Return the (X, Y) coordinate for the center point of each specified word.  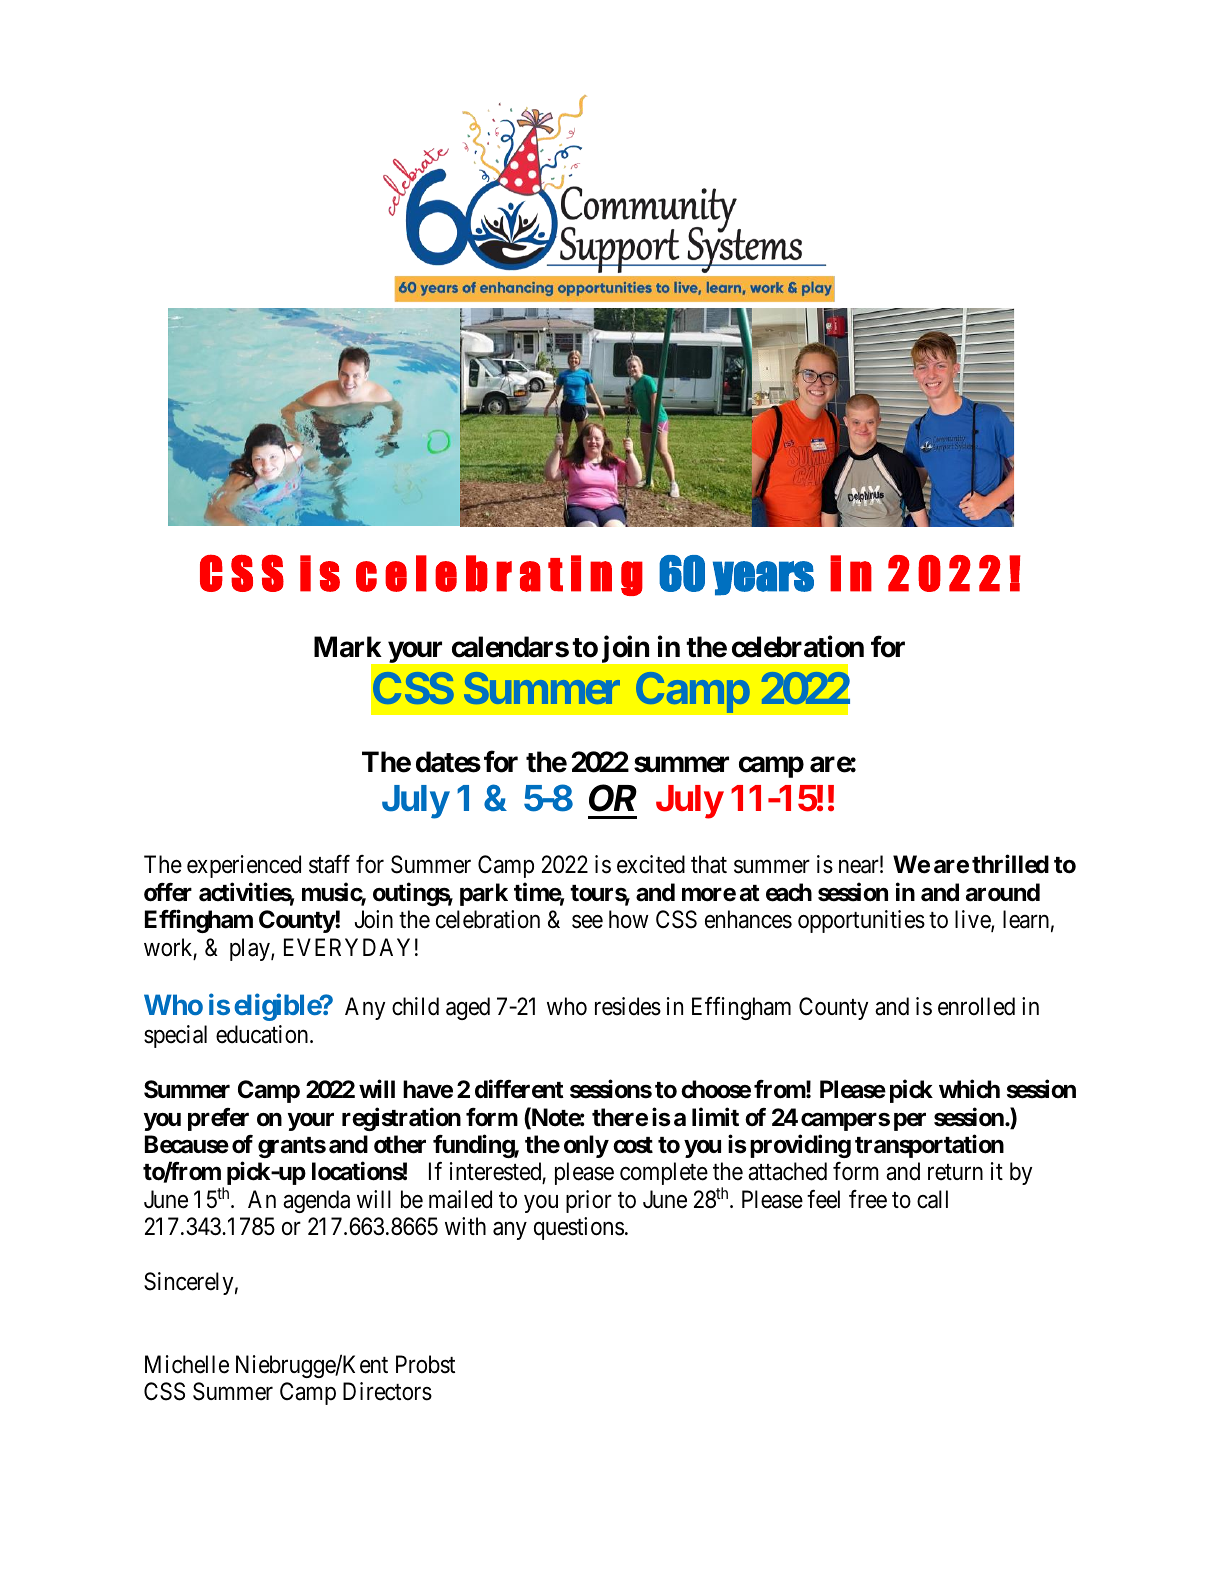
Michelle (187, 1364)
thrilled (1010, 864)
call (932, 1199)
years (763, 578)
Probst (425, 1364)
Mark (348, 647)
